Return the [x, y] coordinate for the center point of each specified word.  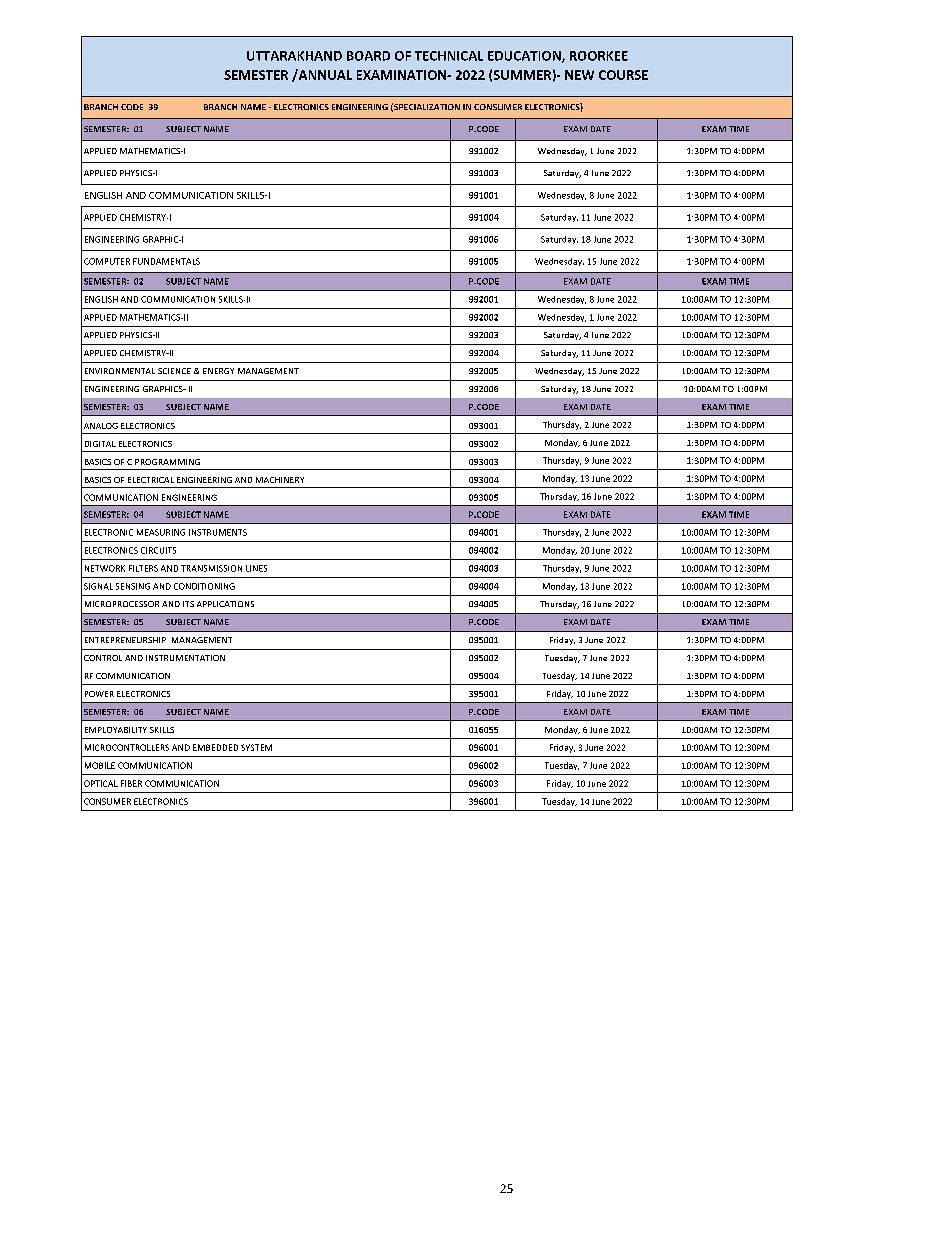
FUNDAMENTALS [166, 261]
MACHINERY [280, 480]
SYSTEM [256, 747]
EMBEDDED [215, 747]
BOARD [368, 56]
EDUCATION [525, 57]
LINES [256, 568]
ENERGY [218, 371]
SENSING [133, 586]
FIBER [131, 783]
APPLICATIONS [225, 604]
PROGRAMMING [167, 462]
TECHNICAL [449, 56]
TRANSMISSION [211, 568]
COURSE [623, 75]
